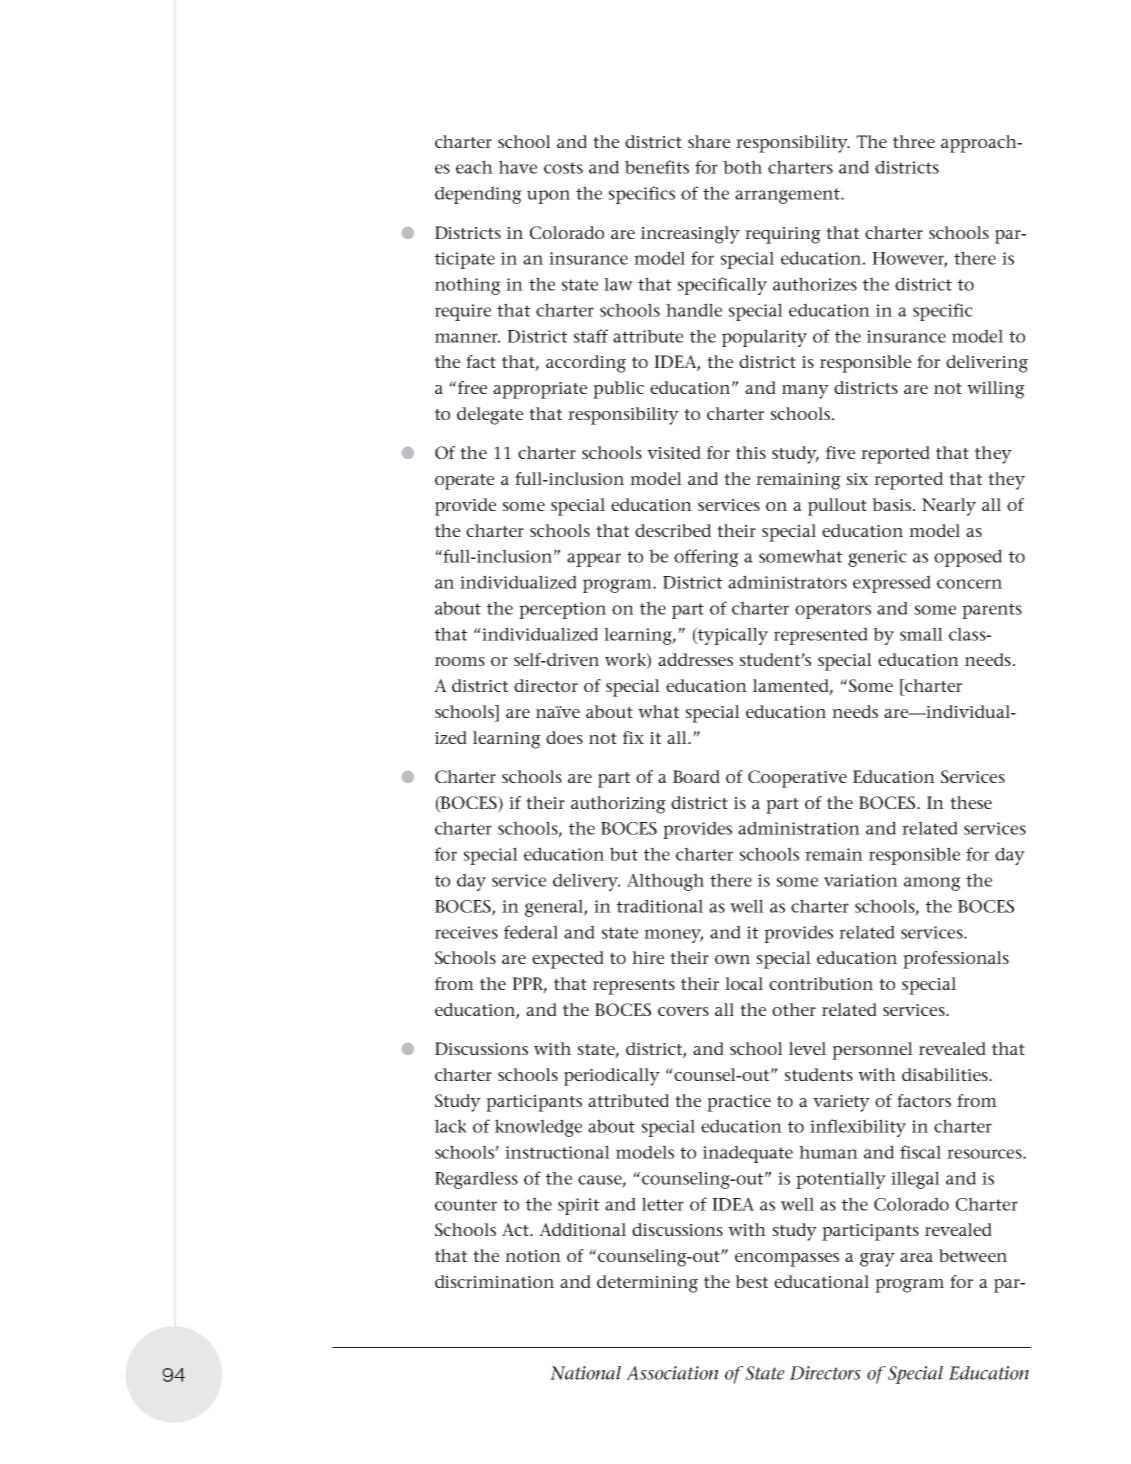  Describe the element at coordinates (494, 1281) in the image. I see `discrimination` at that location.
